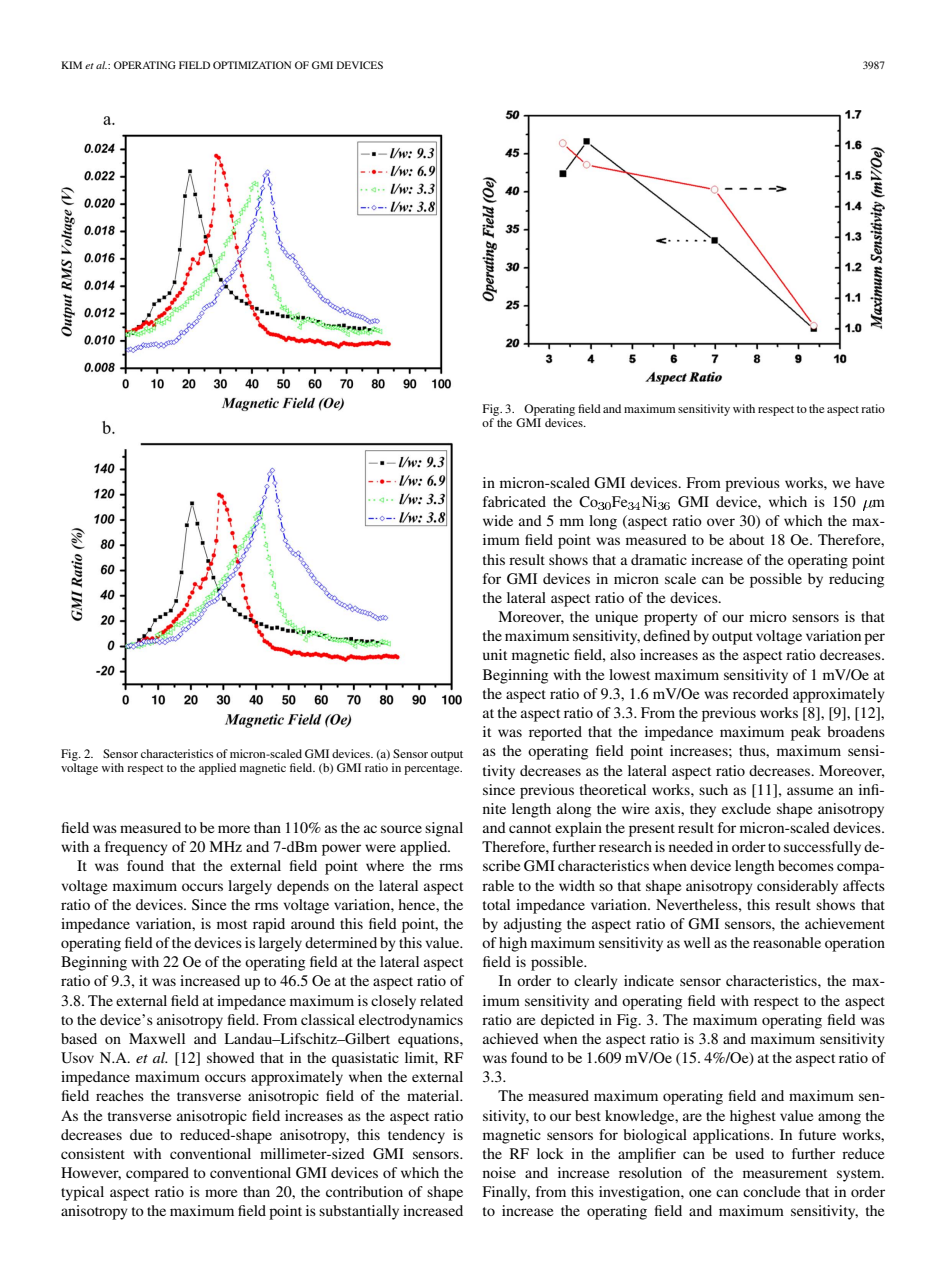 The image size is (952, 1270). Describe the element at coordinates (433, 770) in the screenshot. I see `percentage` at that location.
